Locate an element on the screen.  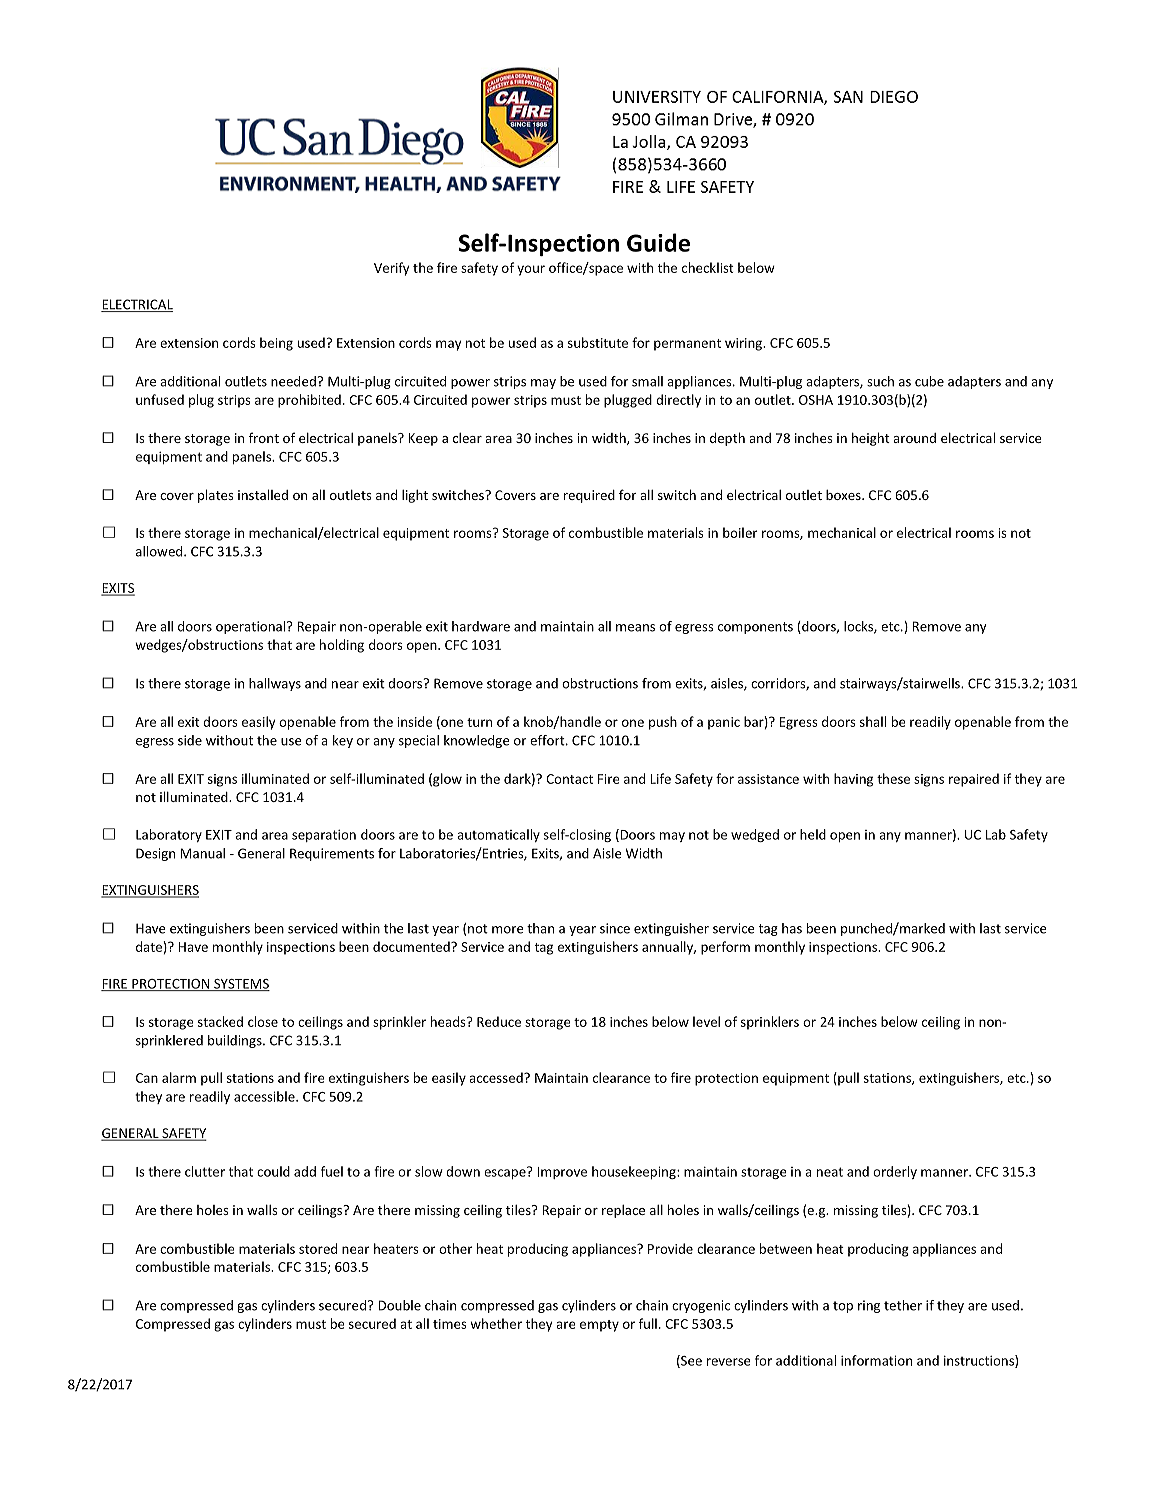
being is located at coordinates (276, 344).
